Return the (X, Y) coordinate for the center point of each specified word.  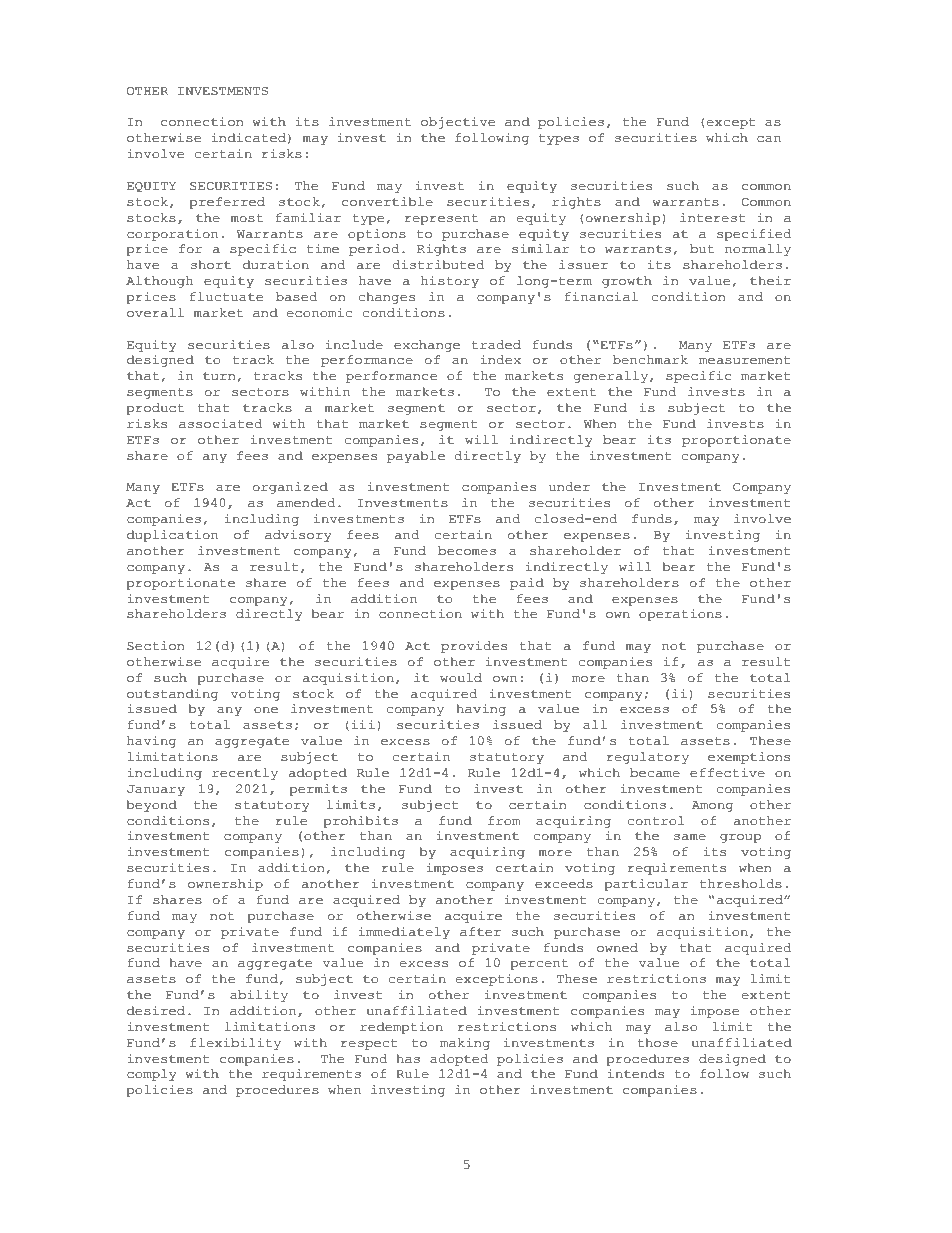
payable (416, 457)
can (769, 139)
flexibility (235, 1044)
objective (458, 123)
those (657, 1043)
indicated (248, 138)
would (461, 678)
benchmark (650, 360)
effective (727, 773)
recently (245, 774)
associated (220, 424)
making (465, 1044)
